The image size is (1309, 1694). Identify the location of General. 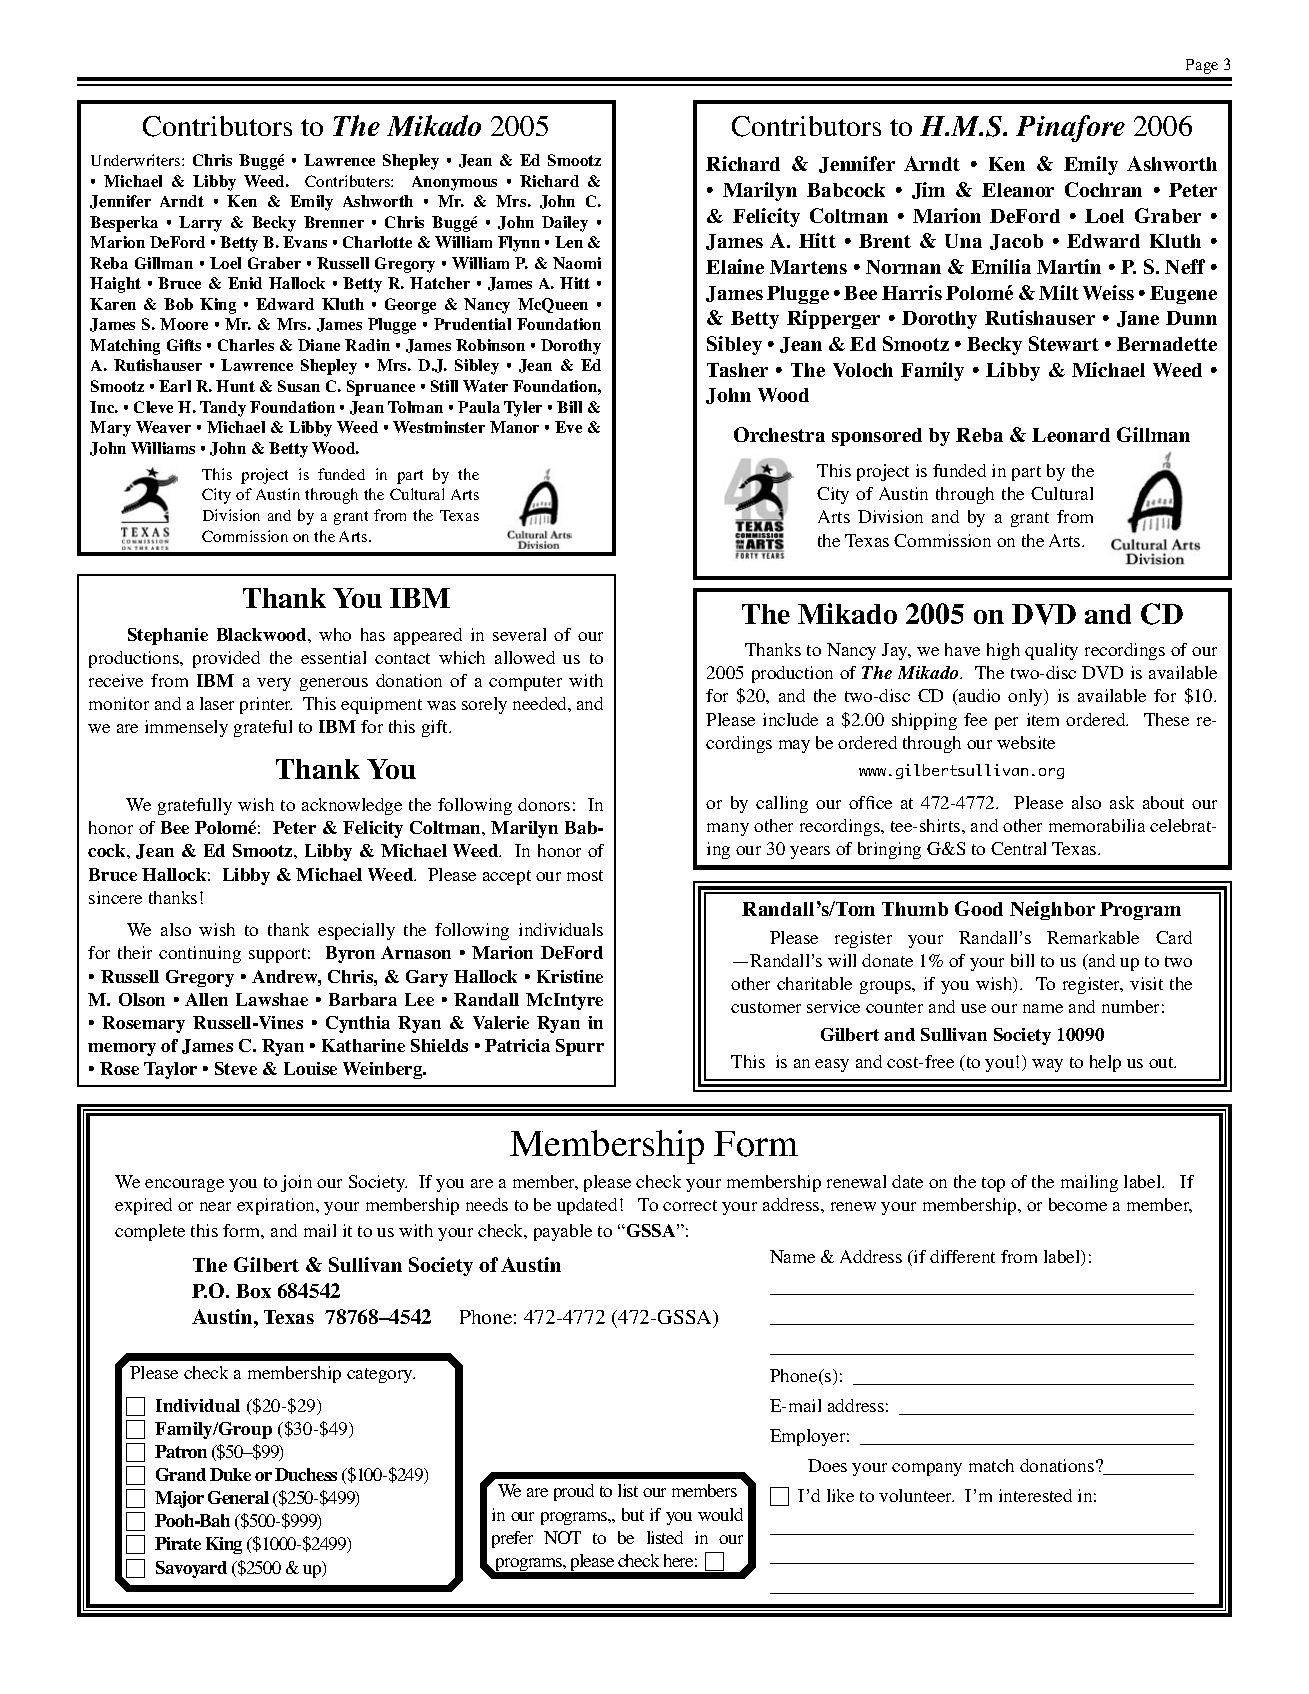
(238, 1497).
